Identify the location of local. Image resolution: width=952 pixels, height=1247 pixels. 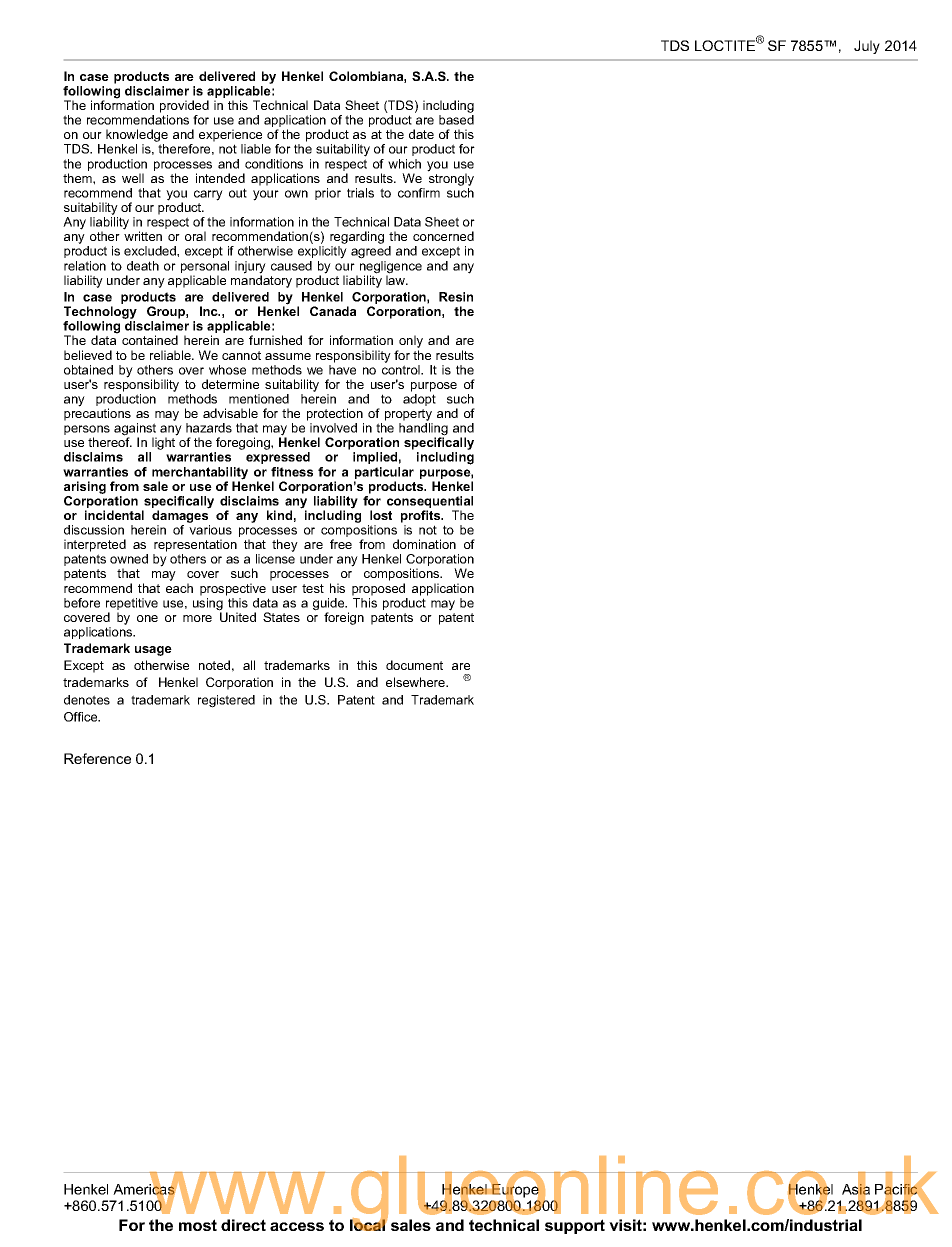
(369, 1224).
